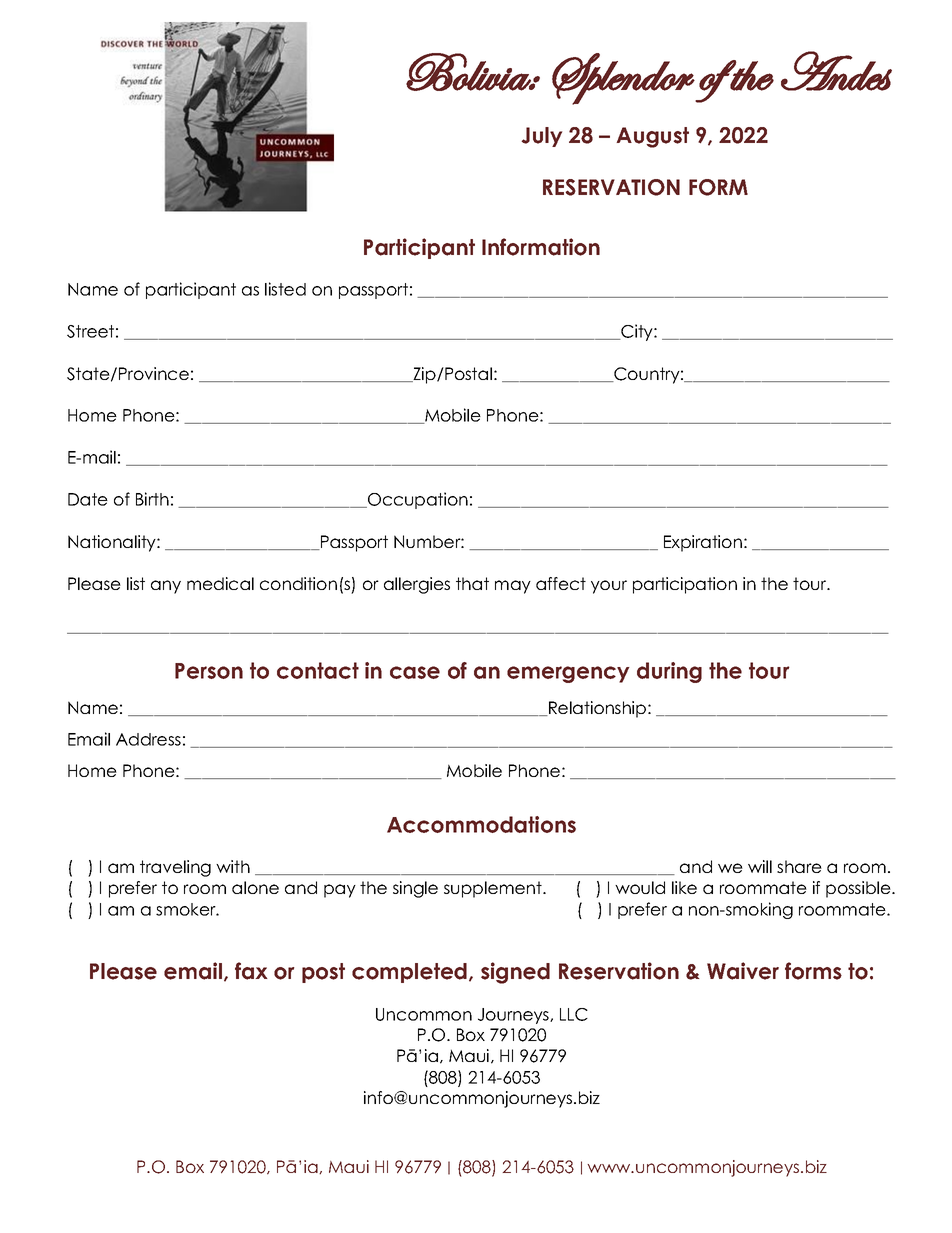 The image size is (952, 1233). Describe the element at coordinates (148, 739) in the screenshot. I see `Address` at that location.
